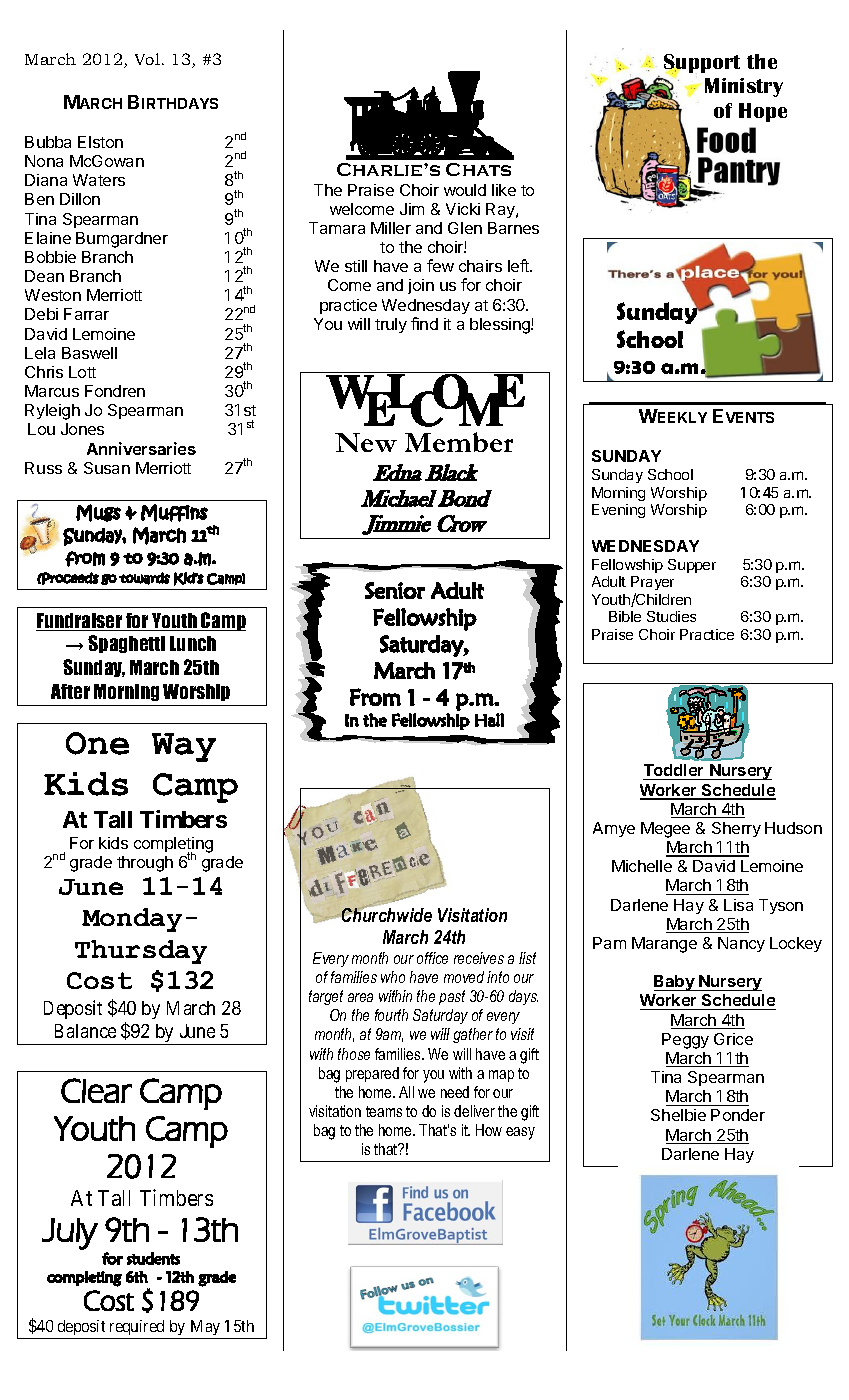 The width and height of the page is (849, 1400). I want to click on Hall, so click(489, 720).
